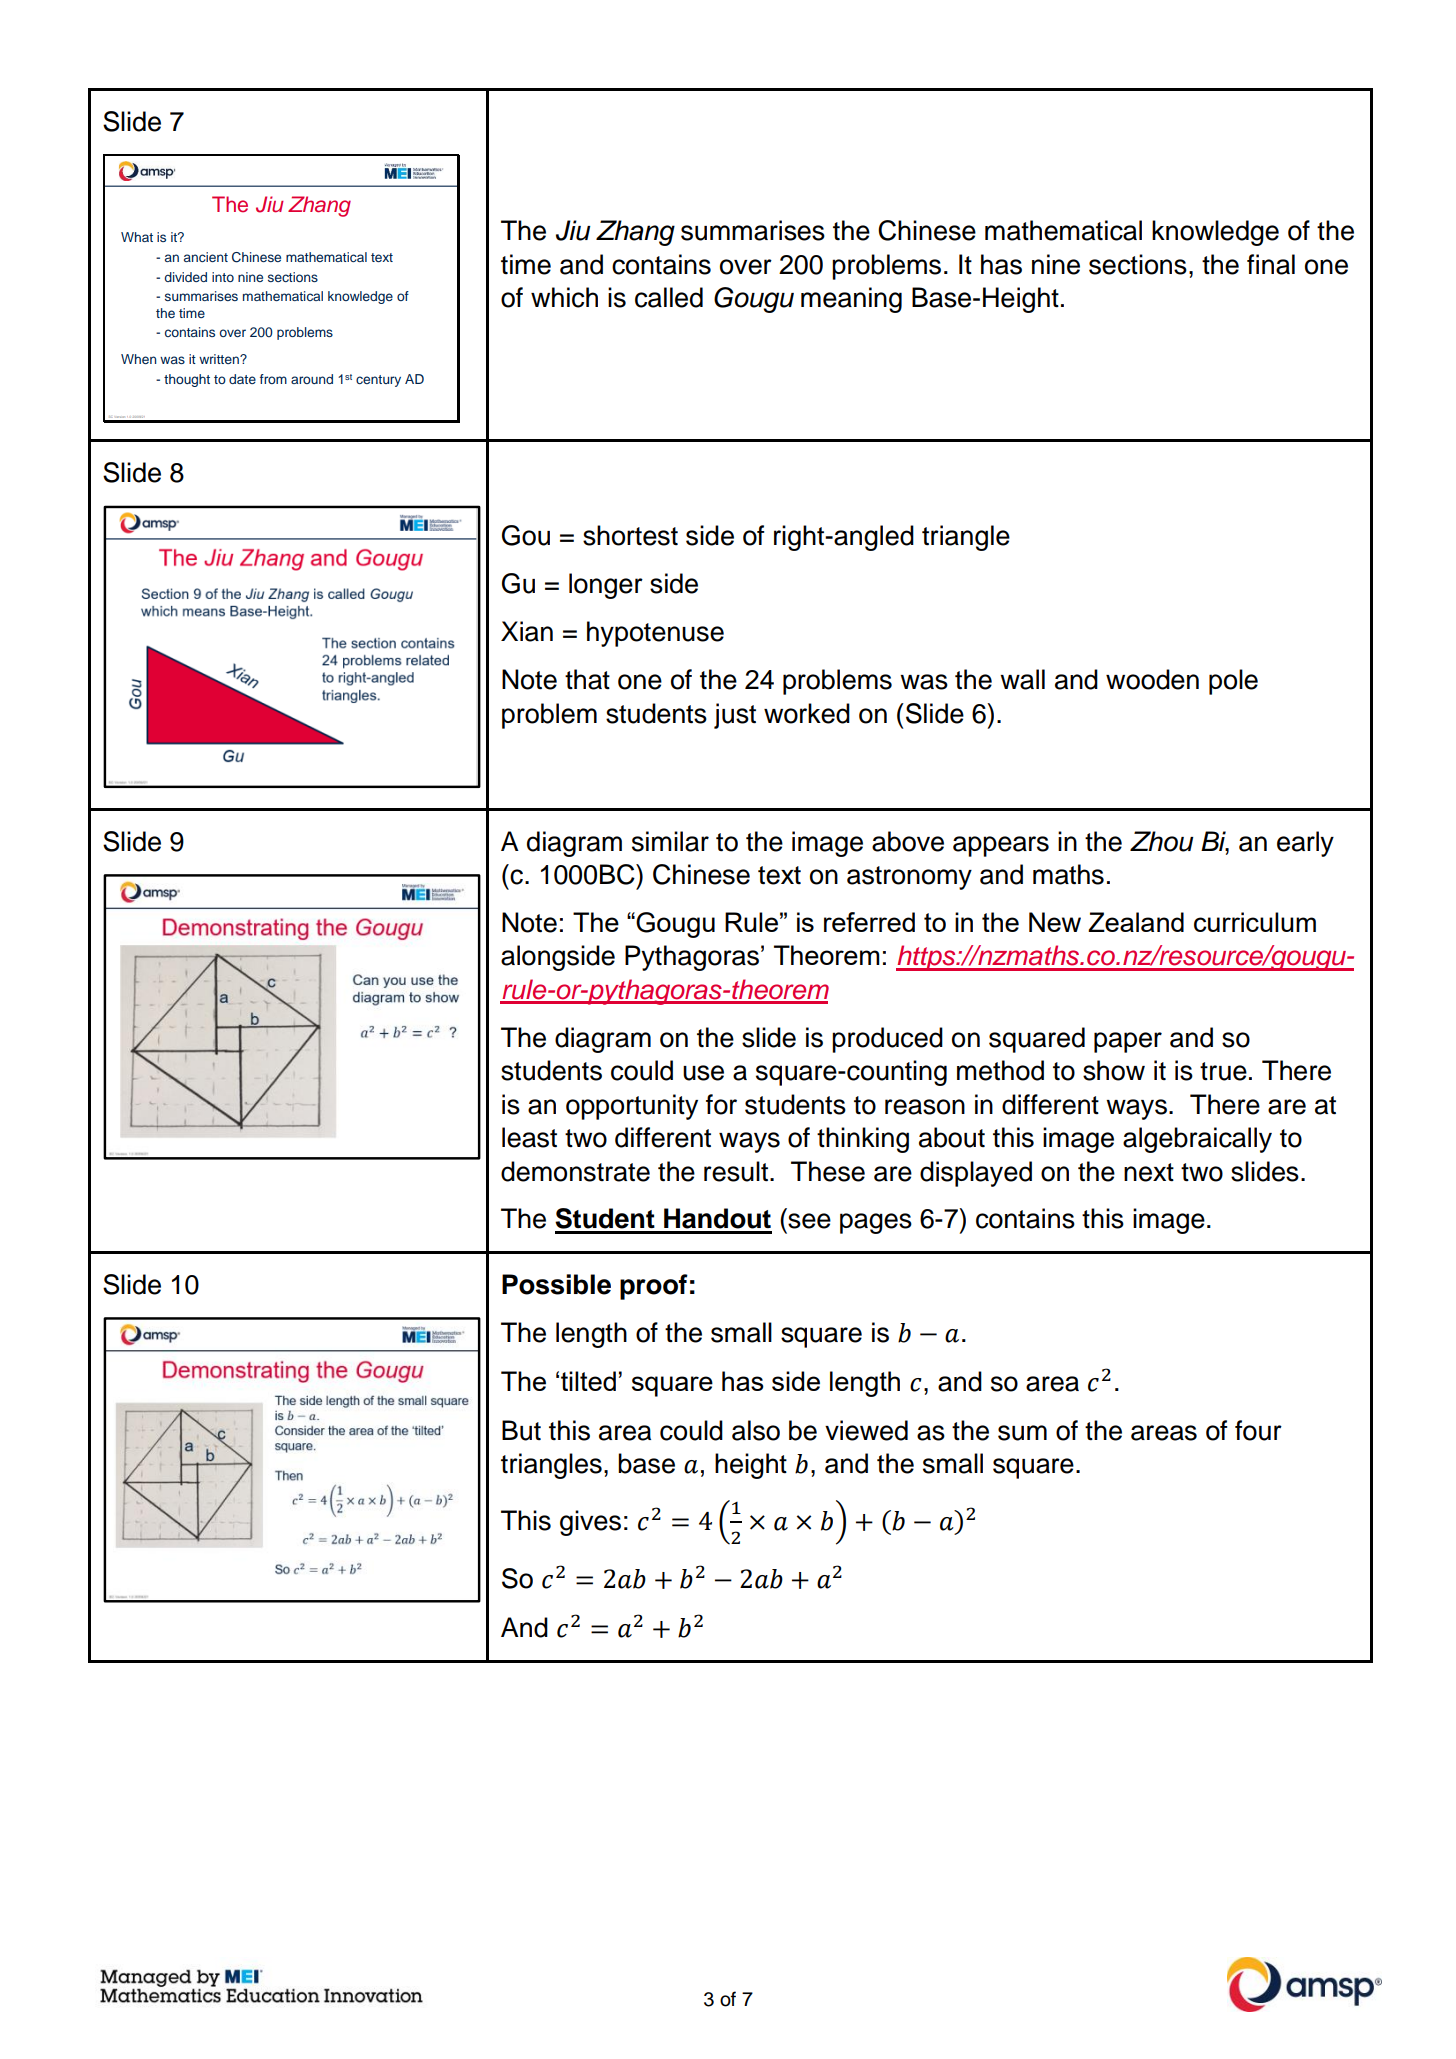  I want to click on wooden, so click(1152, 679).
